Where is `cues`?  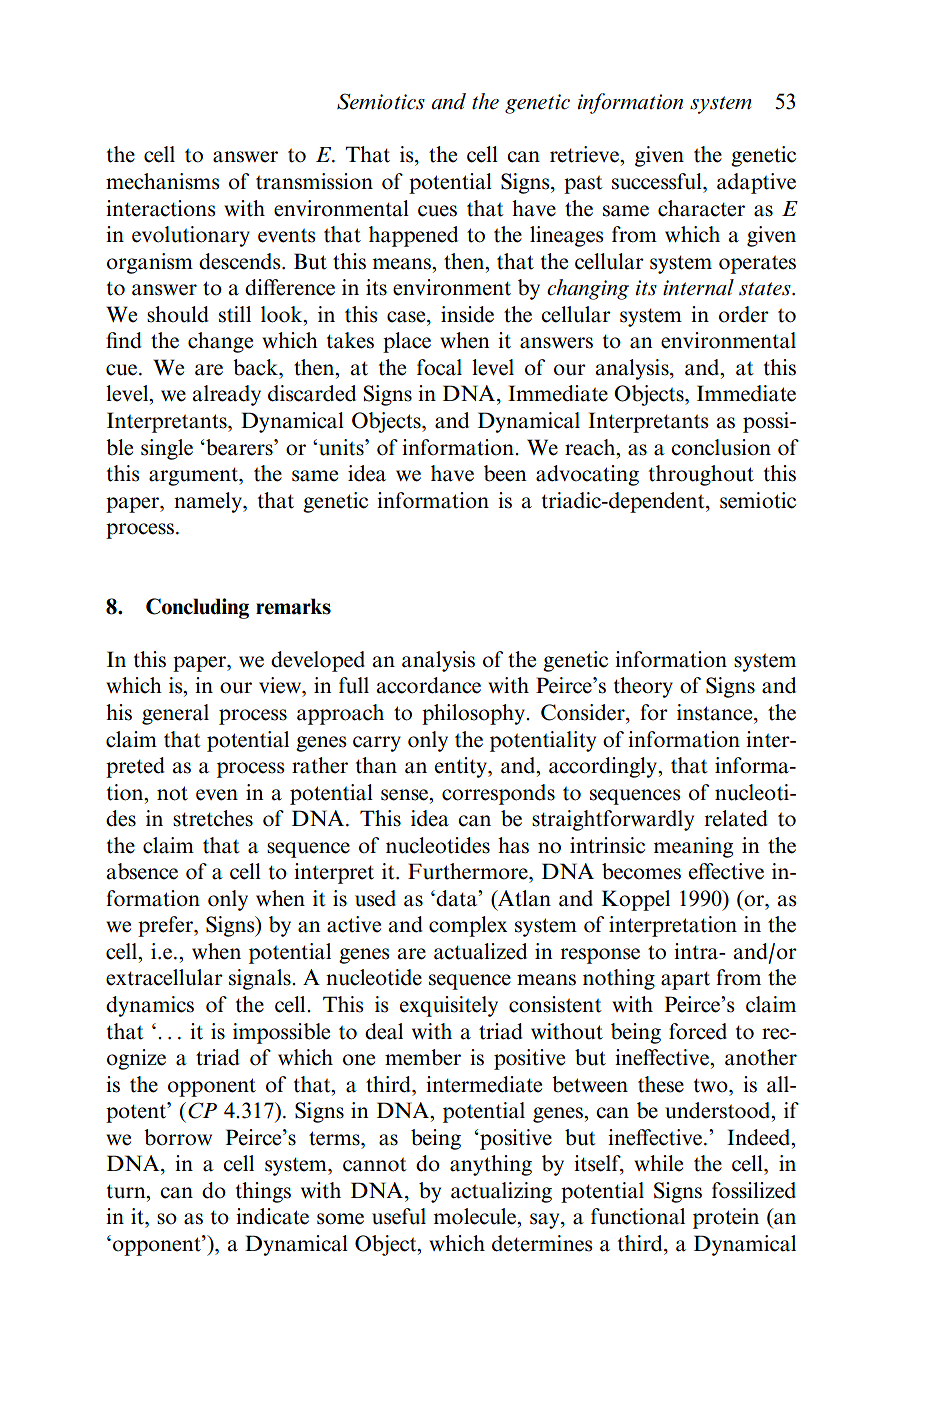 cues is located at coordinates (437, 211).
